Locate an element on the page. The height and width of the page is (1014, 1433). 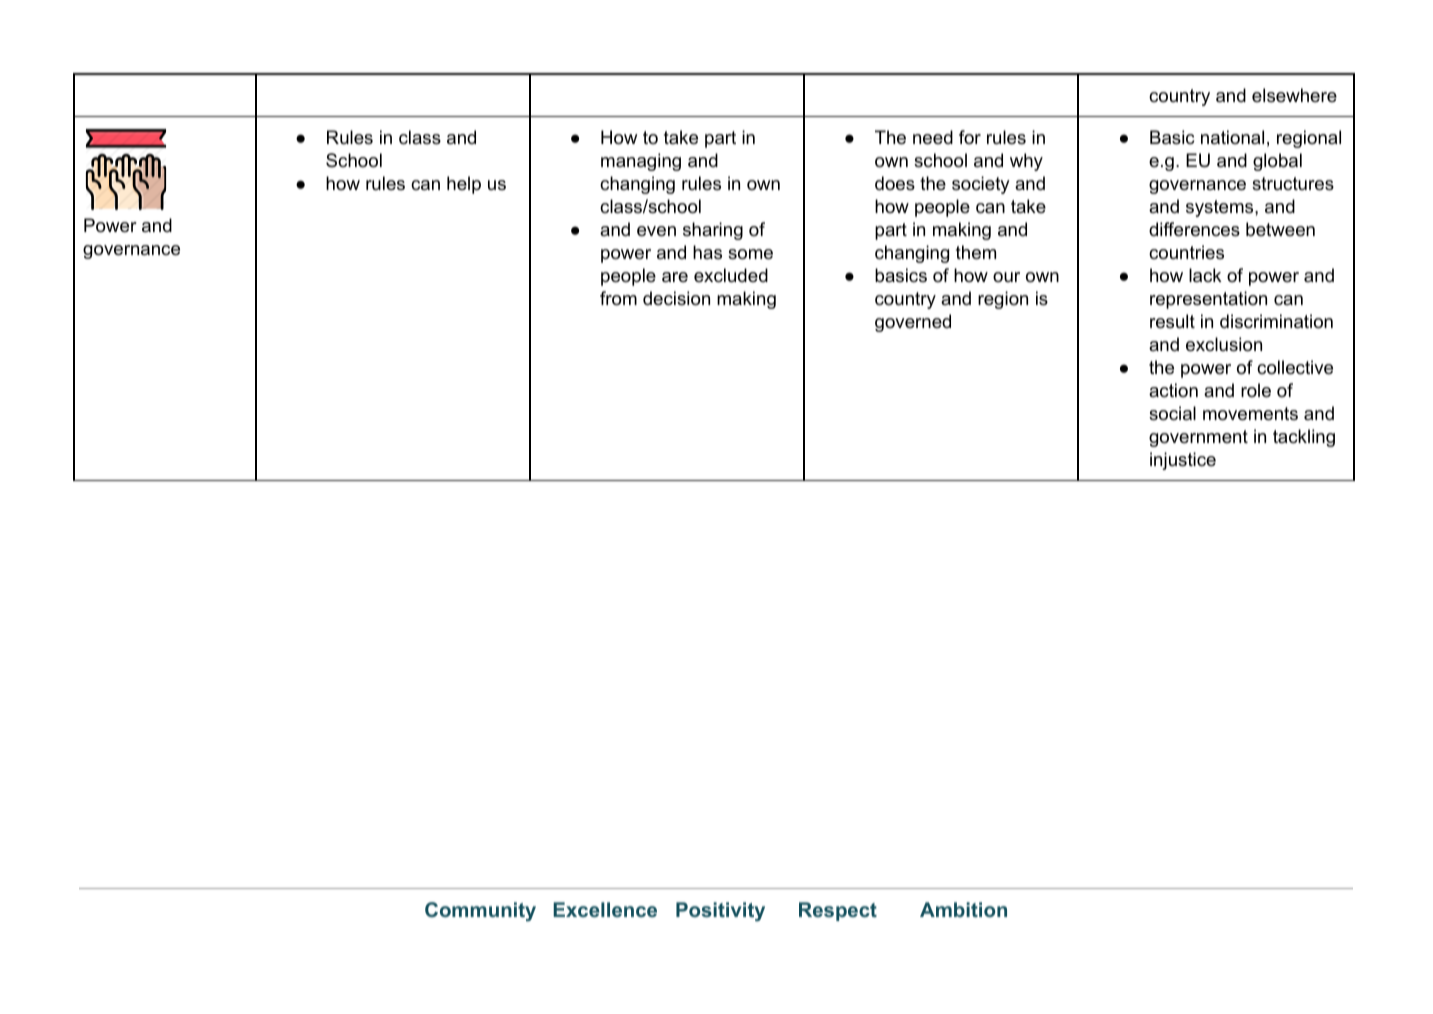
from is located at coordinates (618, 298).
